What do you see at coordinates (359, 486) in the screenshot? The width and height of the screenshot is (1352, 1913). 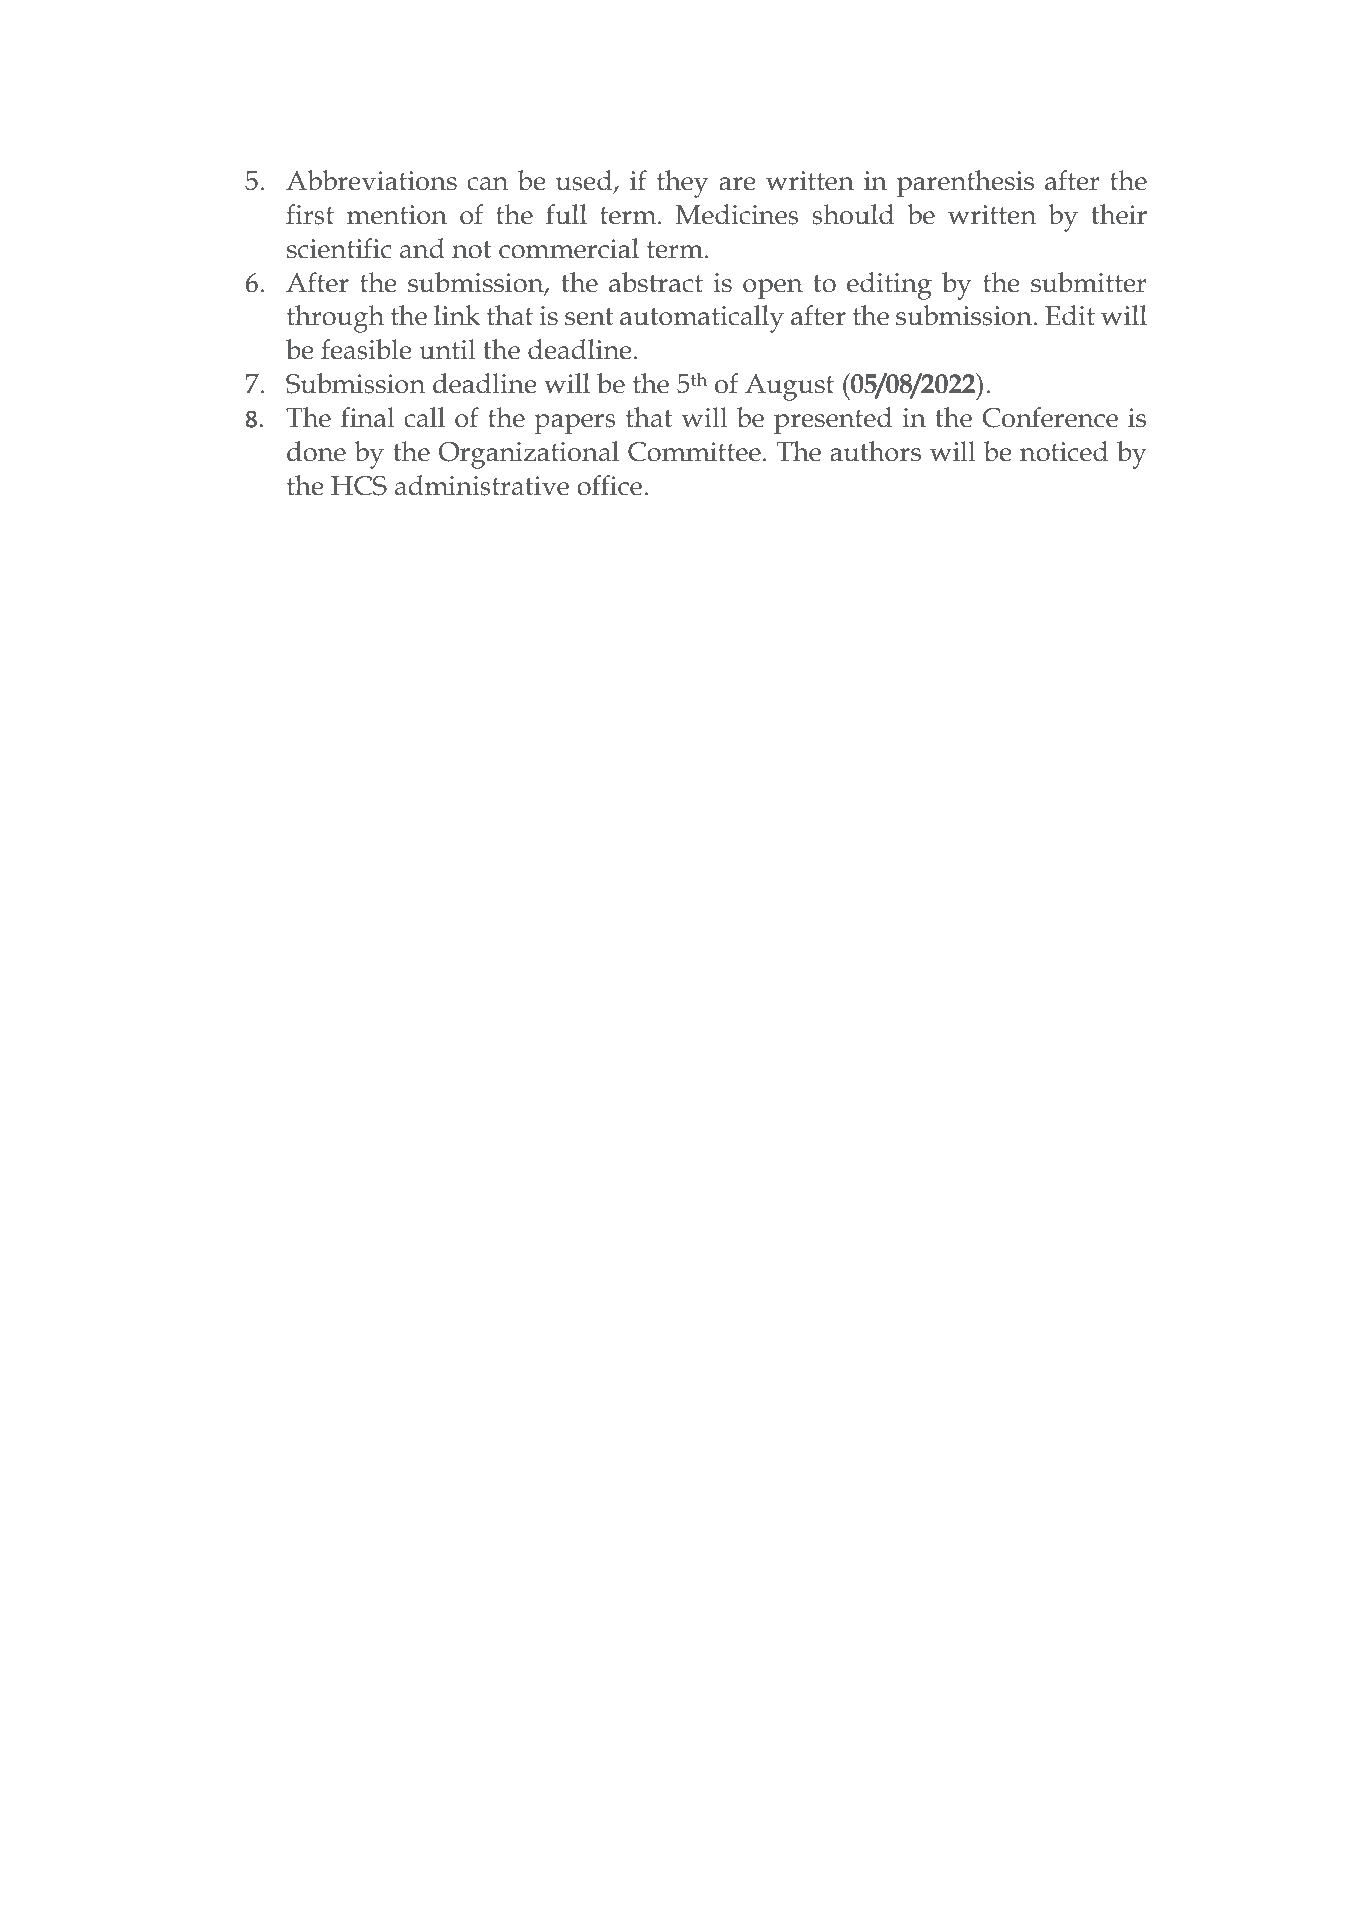 I see `HCS` at bounding box center [359, 486].
